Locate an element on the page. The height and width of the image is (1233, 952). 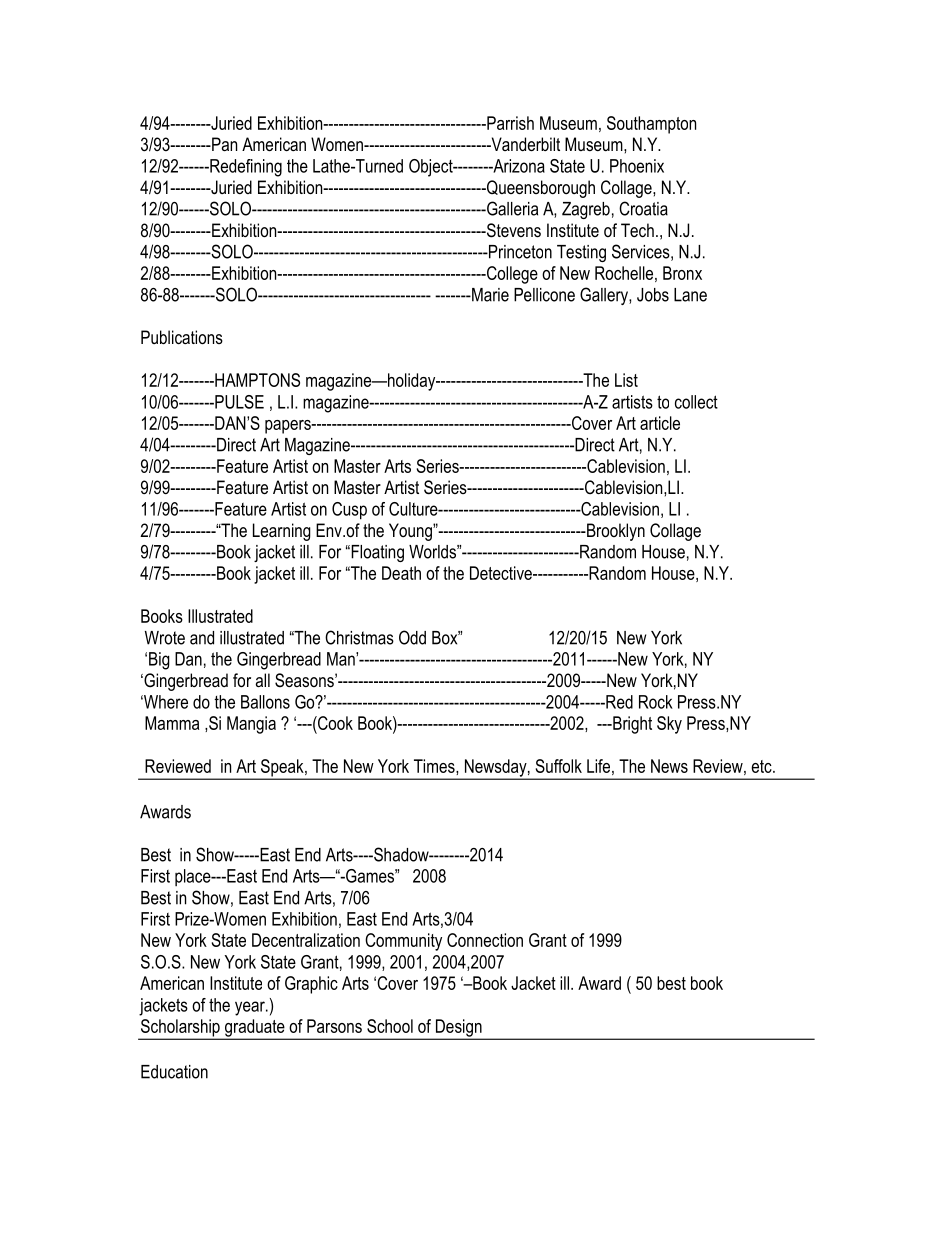
Decentralization is located at coordinates (306, 940).
